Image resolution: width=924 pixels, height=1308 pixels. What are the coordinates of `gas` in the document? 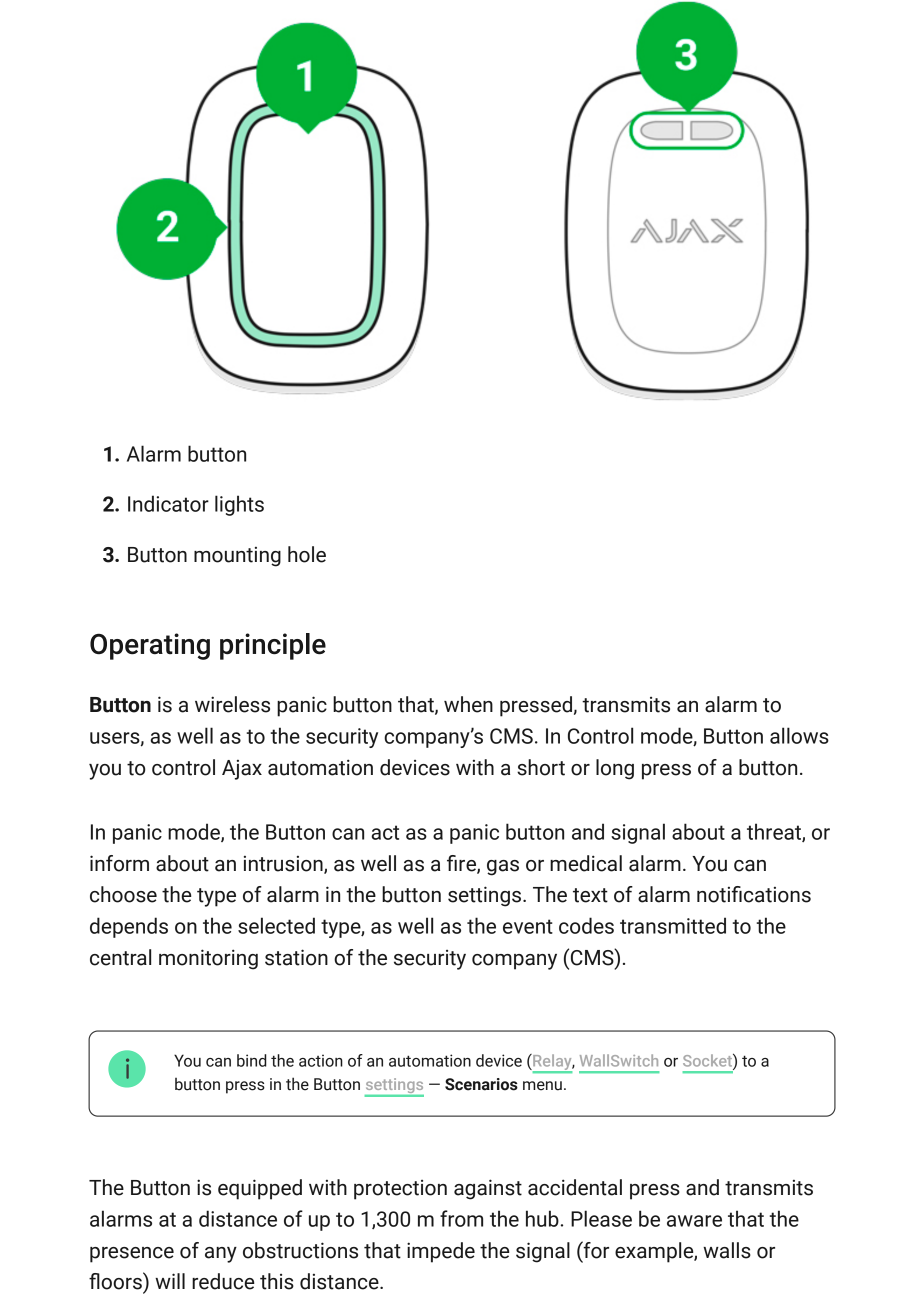 It's located at (503, 868).
